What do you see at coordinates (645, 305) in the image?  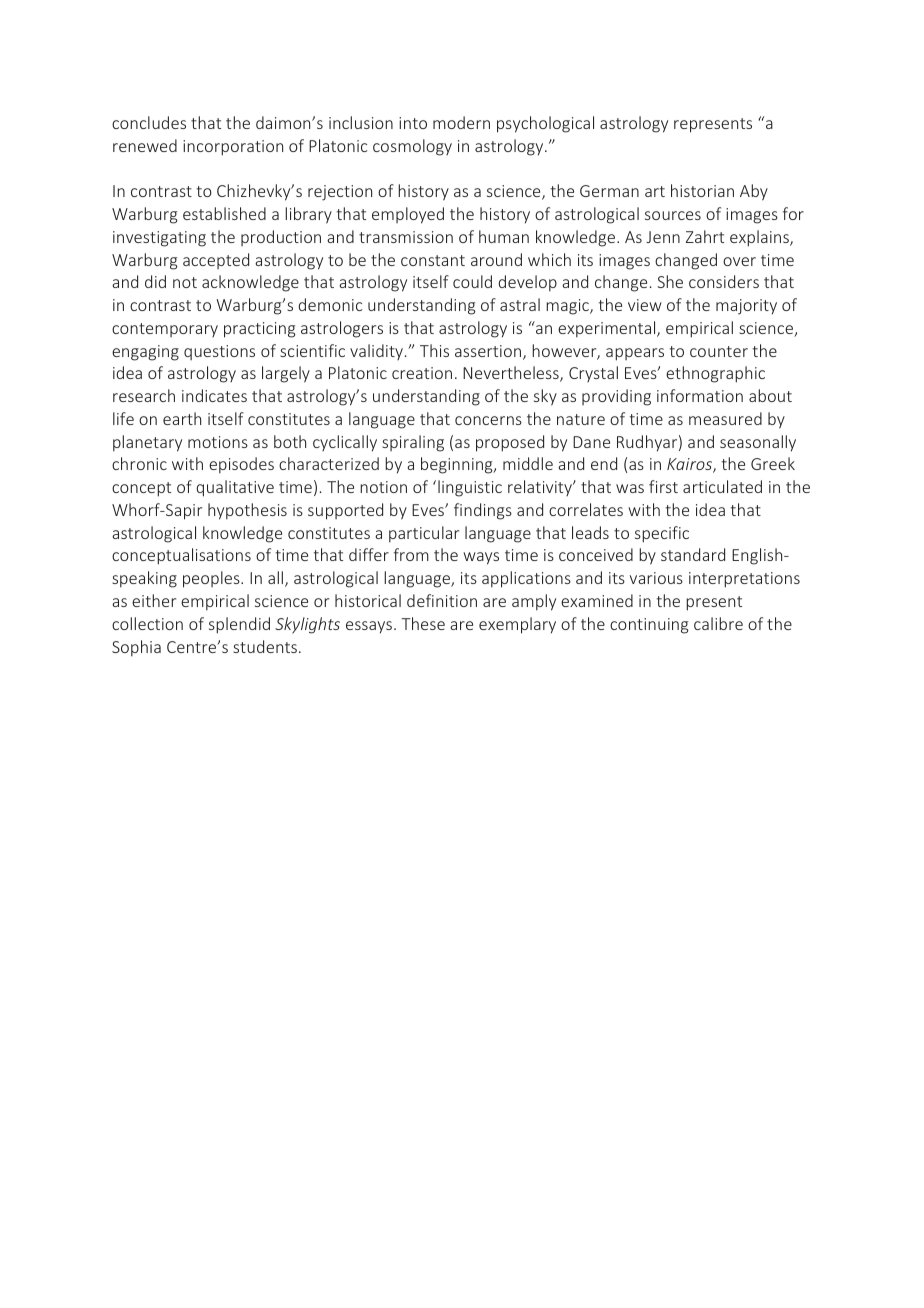 I see `view` at bounding box center [645, 305].
